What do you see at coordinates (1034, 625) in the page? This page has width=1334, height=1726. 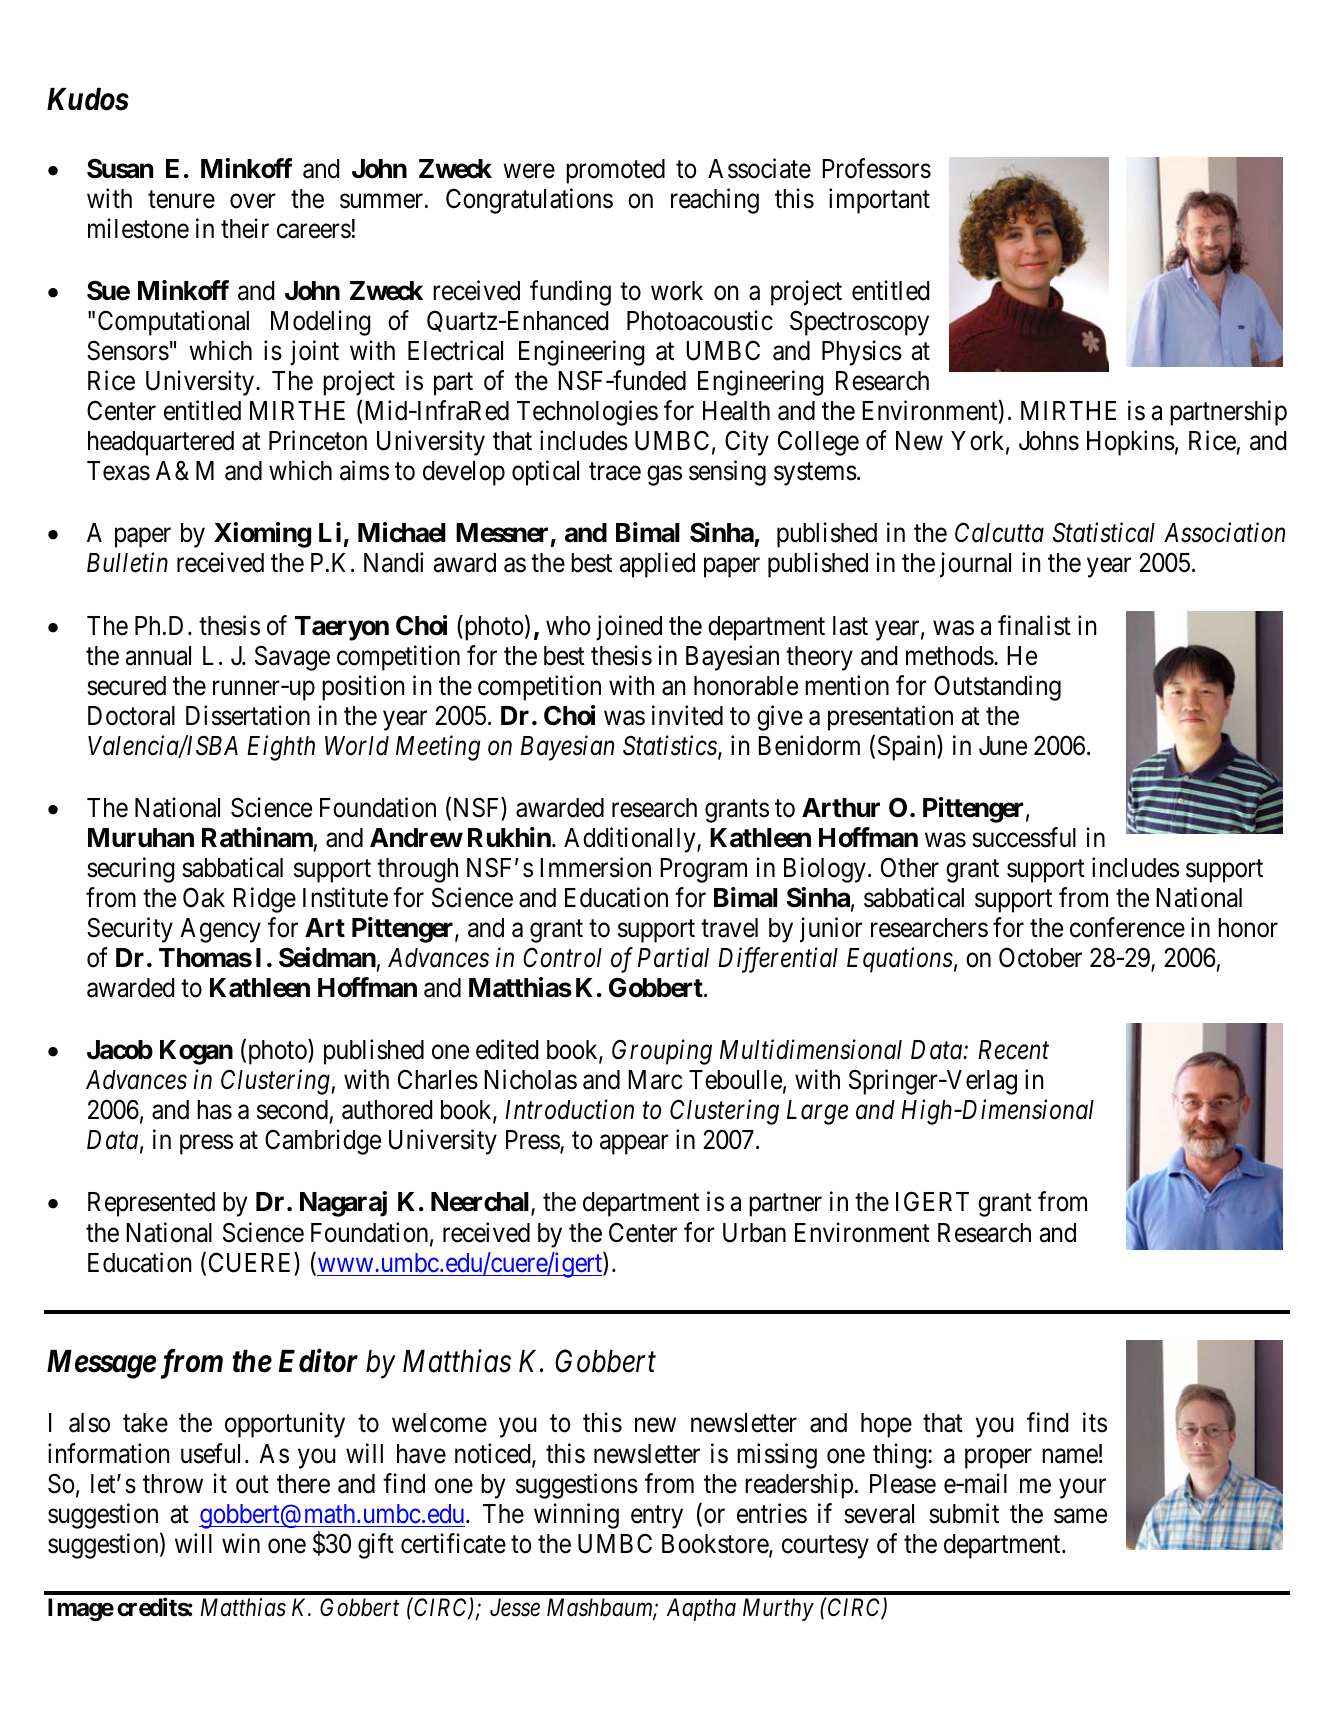 I see `finalist` at bounding box center [1034, 625].
